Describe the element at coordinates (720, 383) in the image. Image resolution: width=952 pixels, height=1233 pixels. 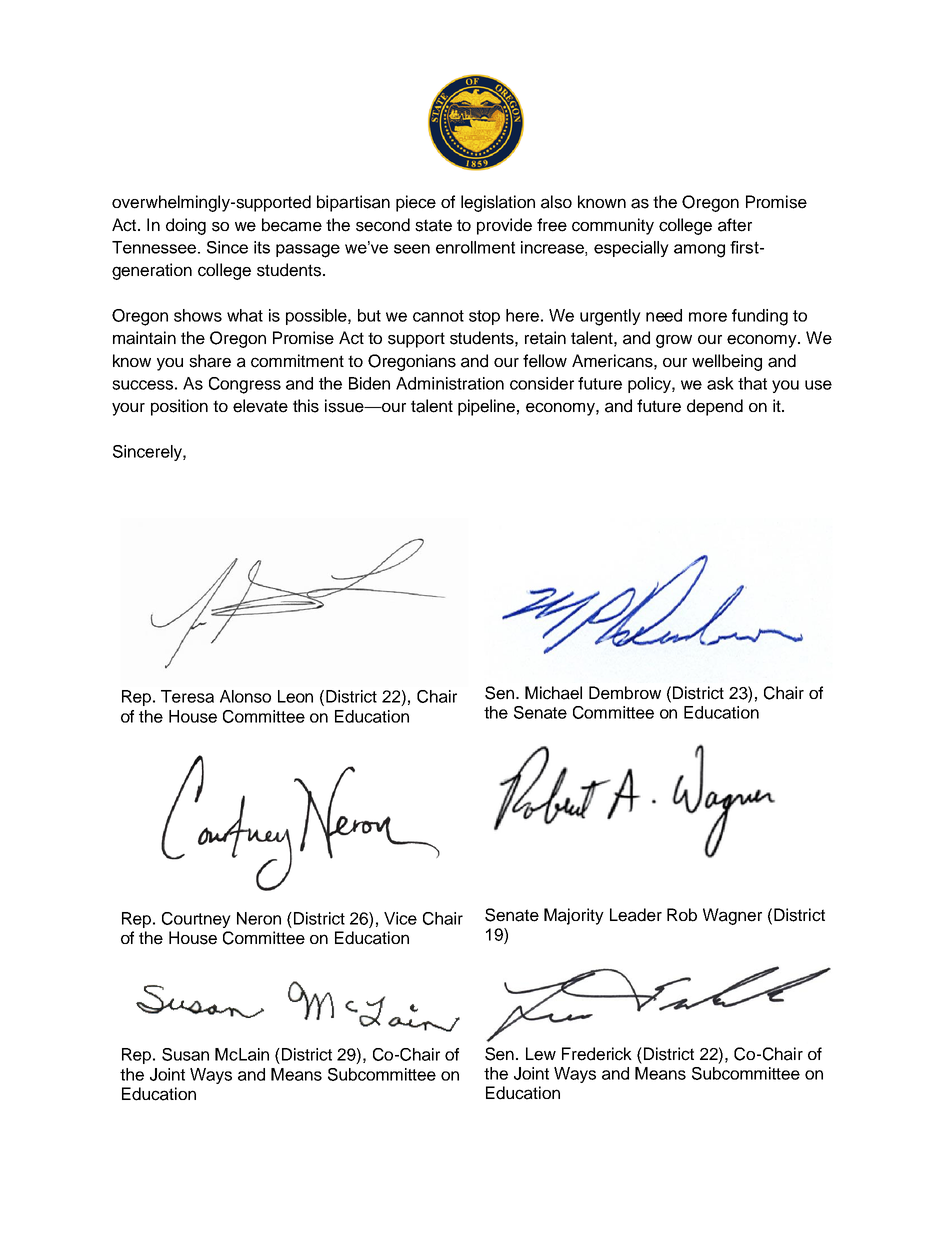
I see `ask` at that location.
